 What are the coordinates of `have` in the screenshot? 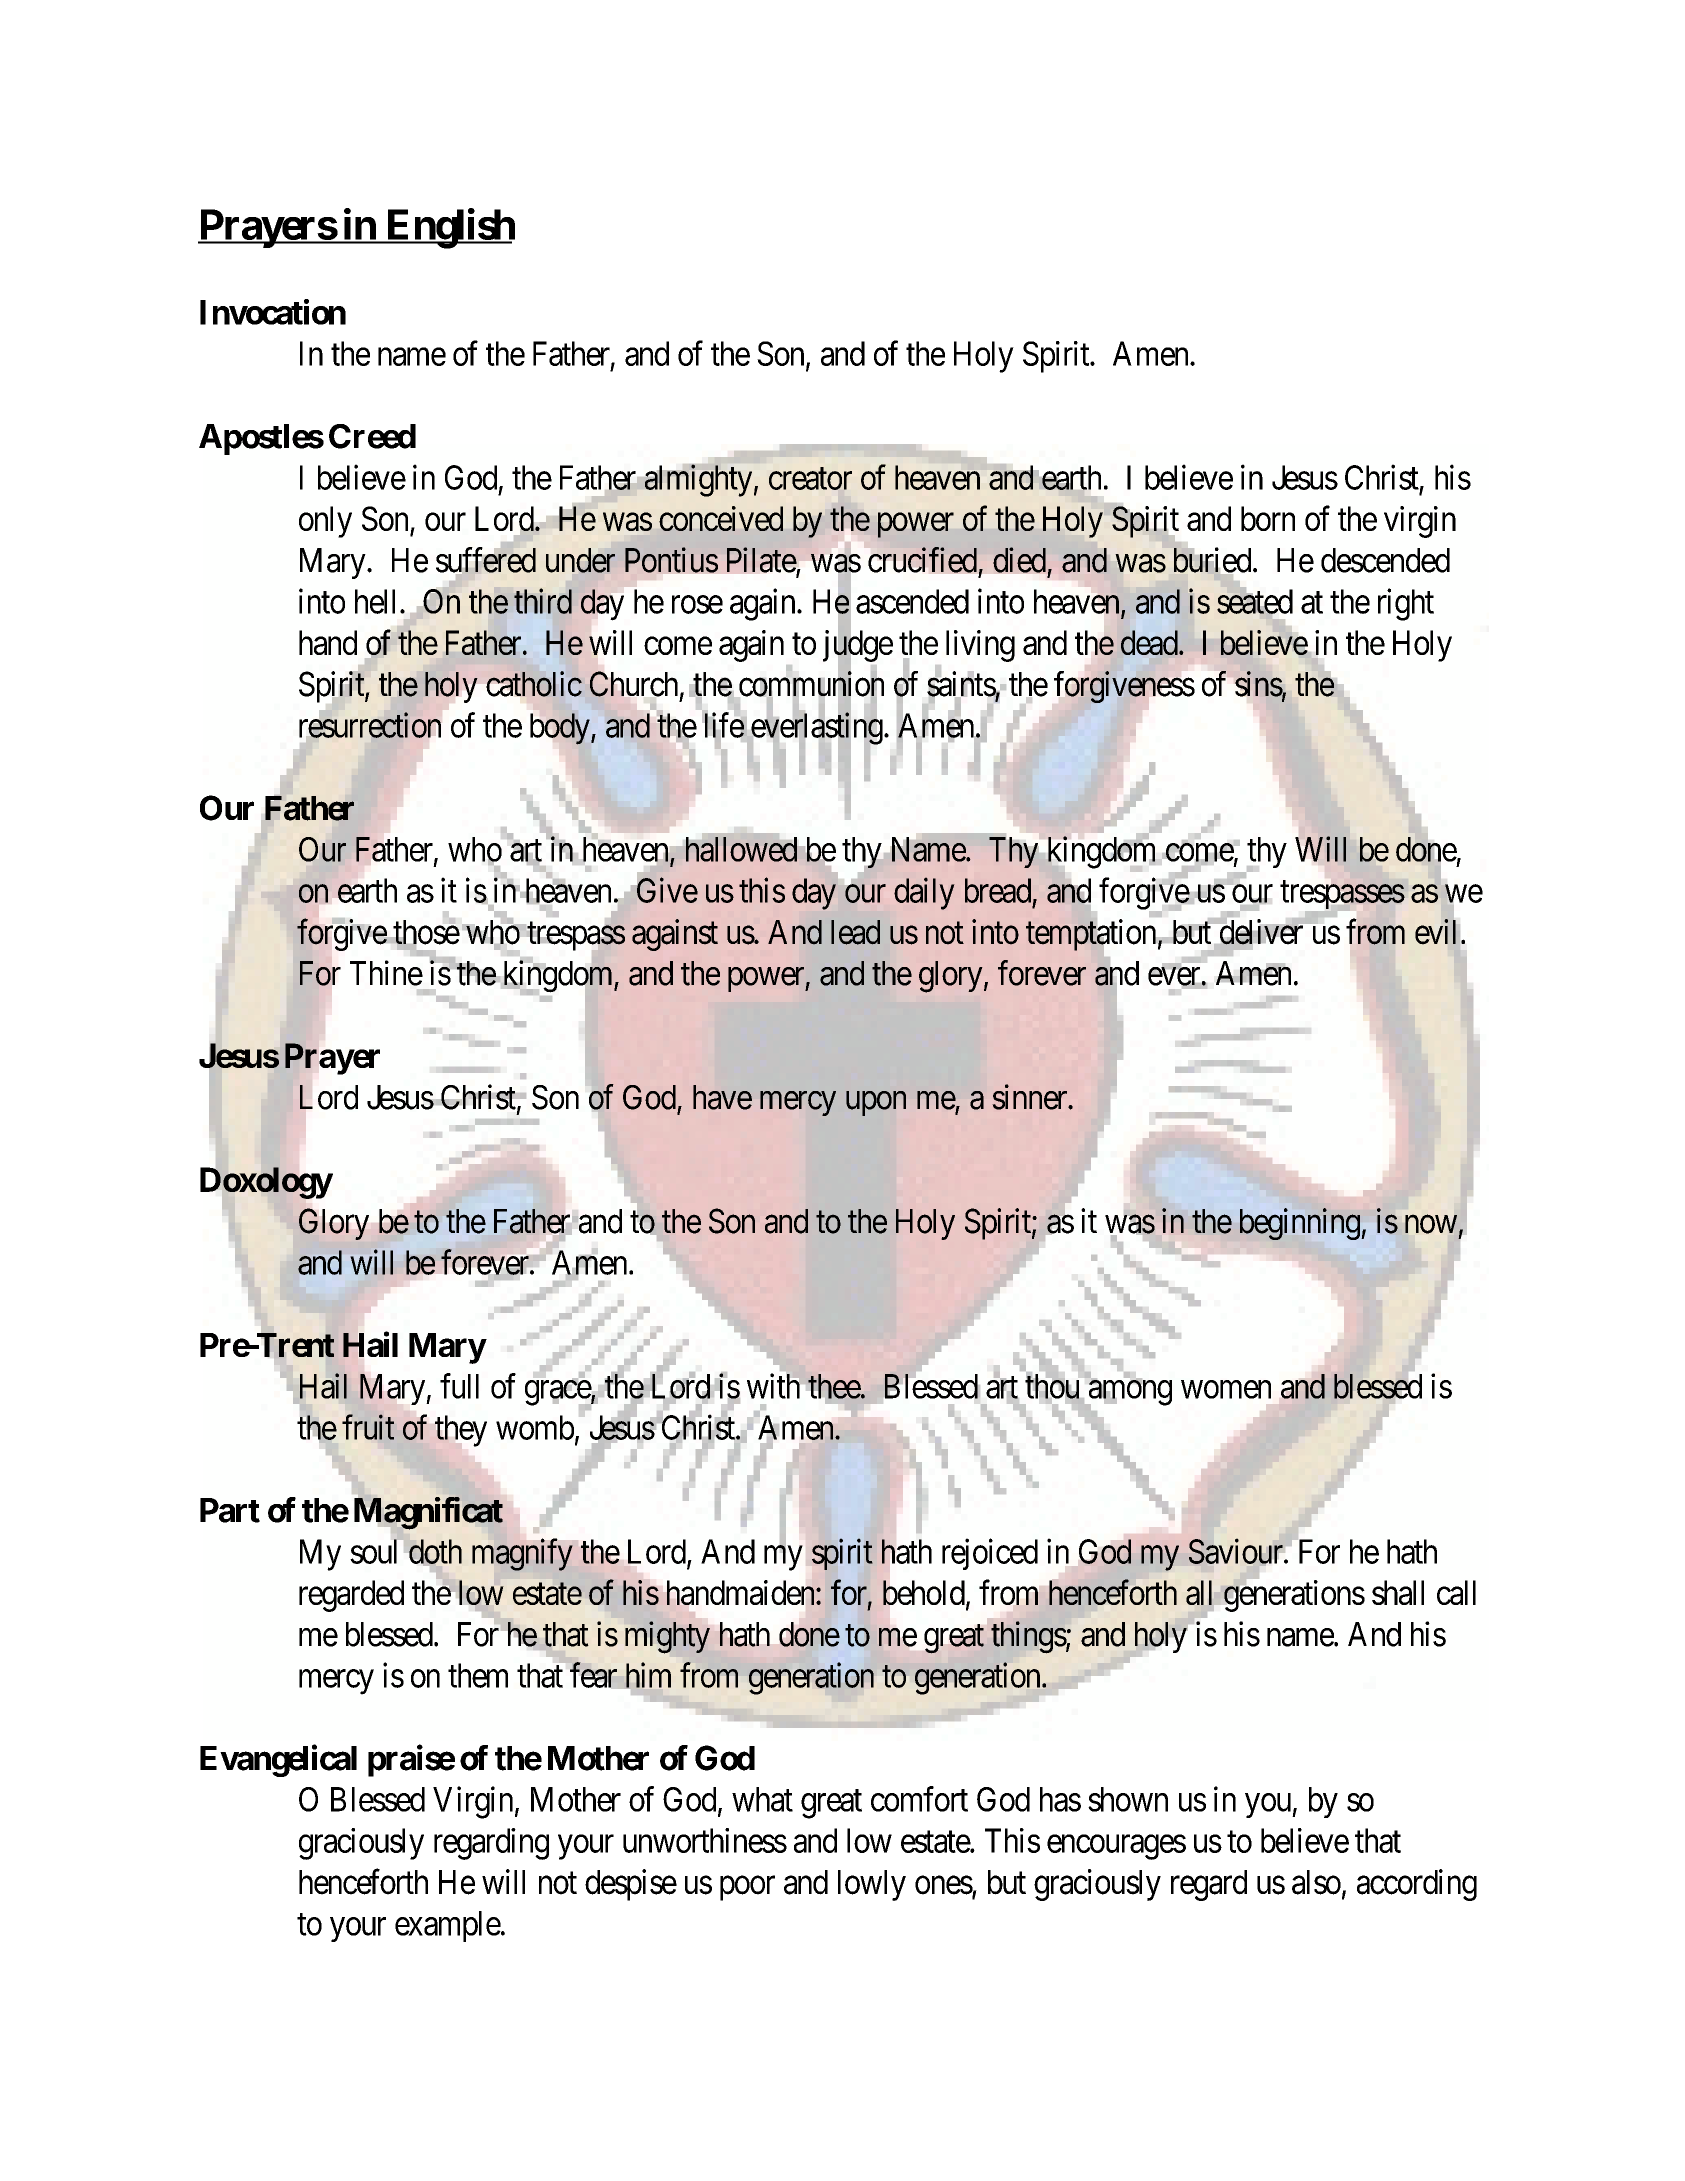 It's located at (722, 1097).
